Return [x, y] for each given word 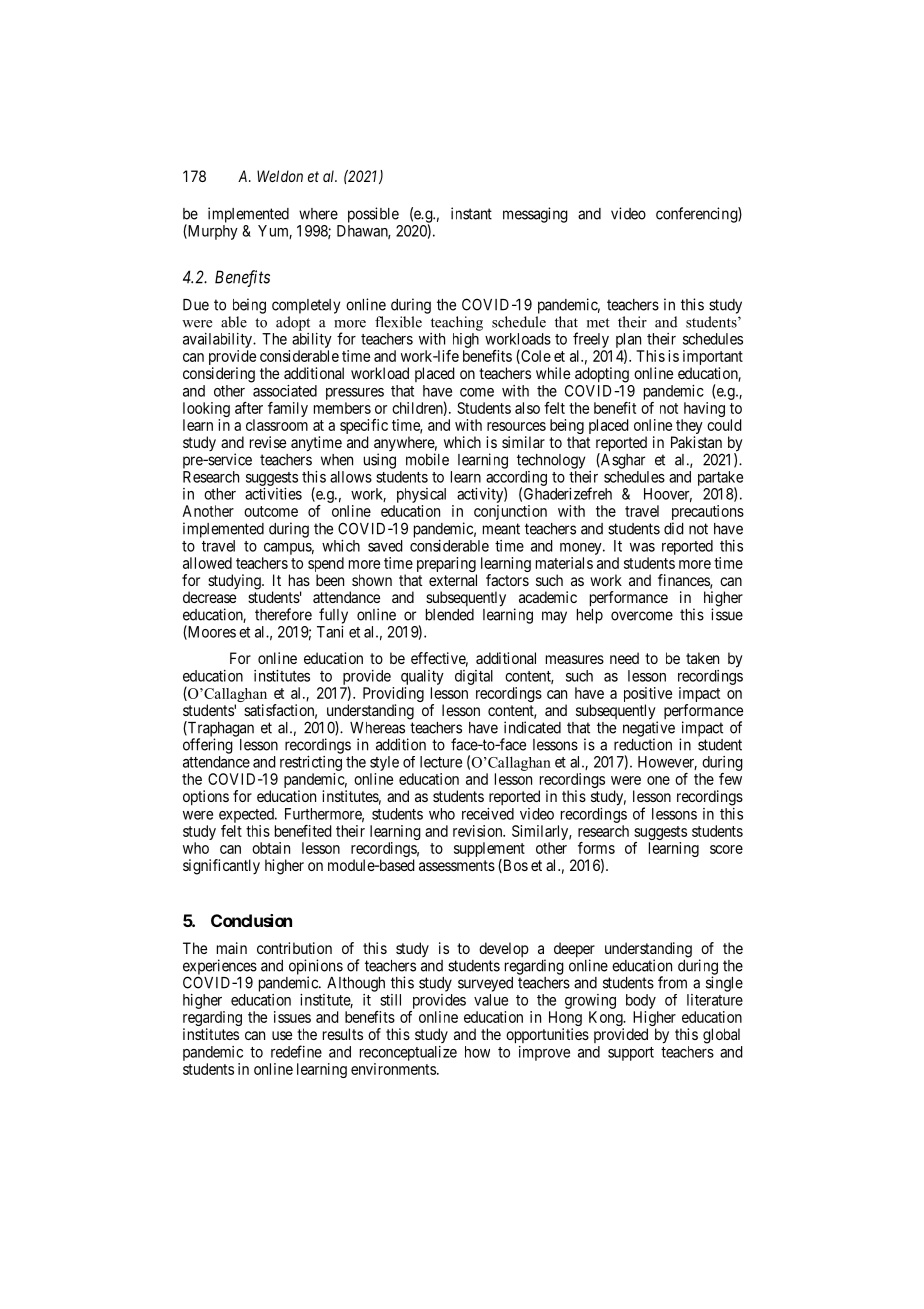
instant [471, 213]
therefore [283, 614]
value [491, 1000]
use [282, 1035]
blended [450, 615]
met [598, 323]
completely [306, 306]
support [631, 1054]
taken [702, 658]
